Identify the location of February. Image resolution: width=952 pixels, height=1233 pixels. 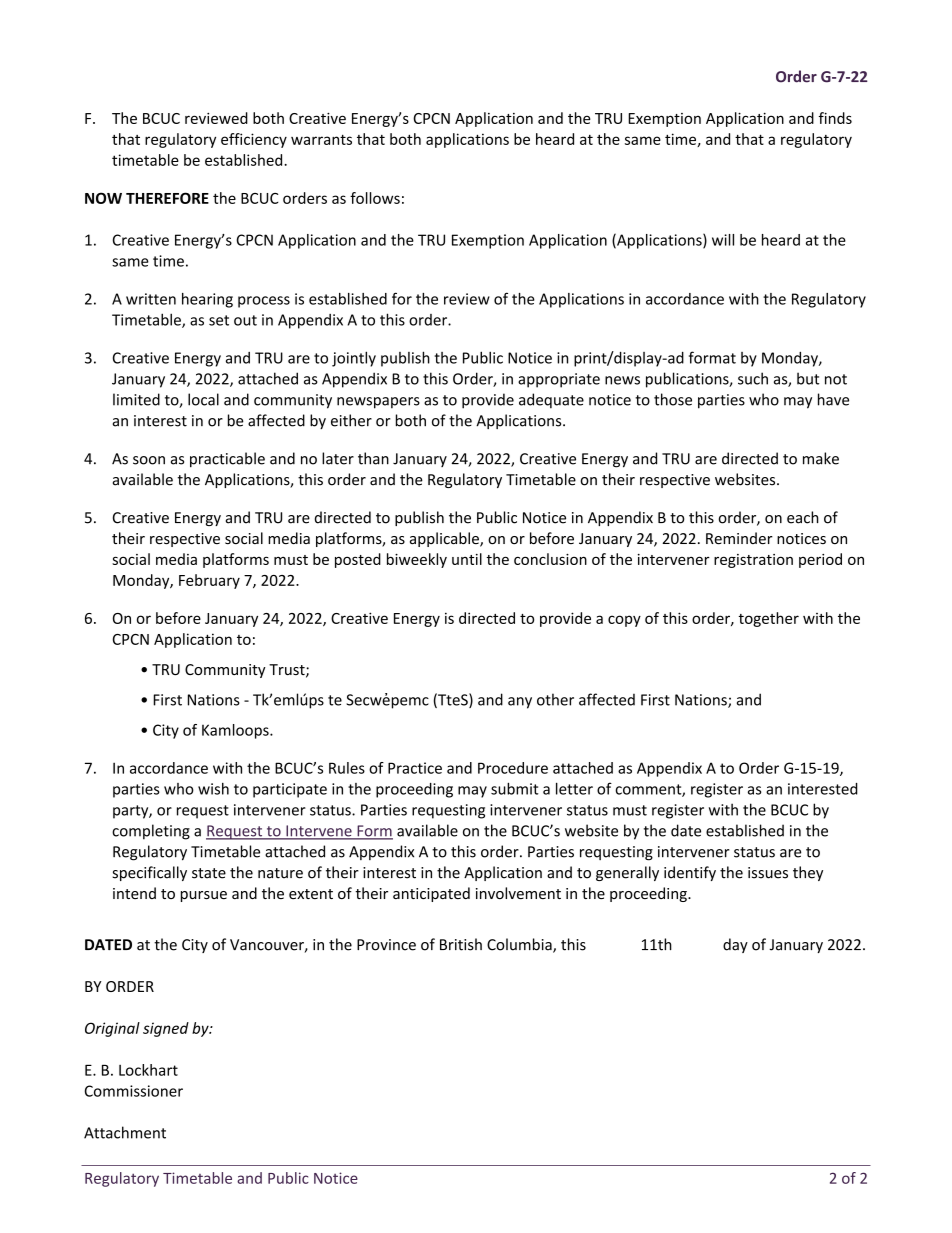
(209, 581).
